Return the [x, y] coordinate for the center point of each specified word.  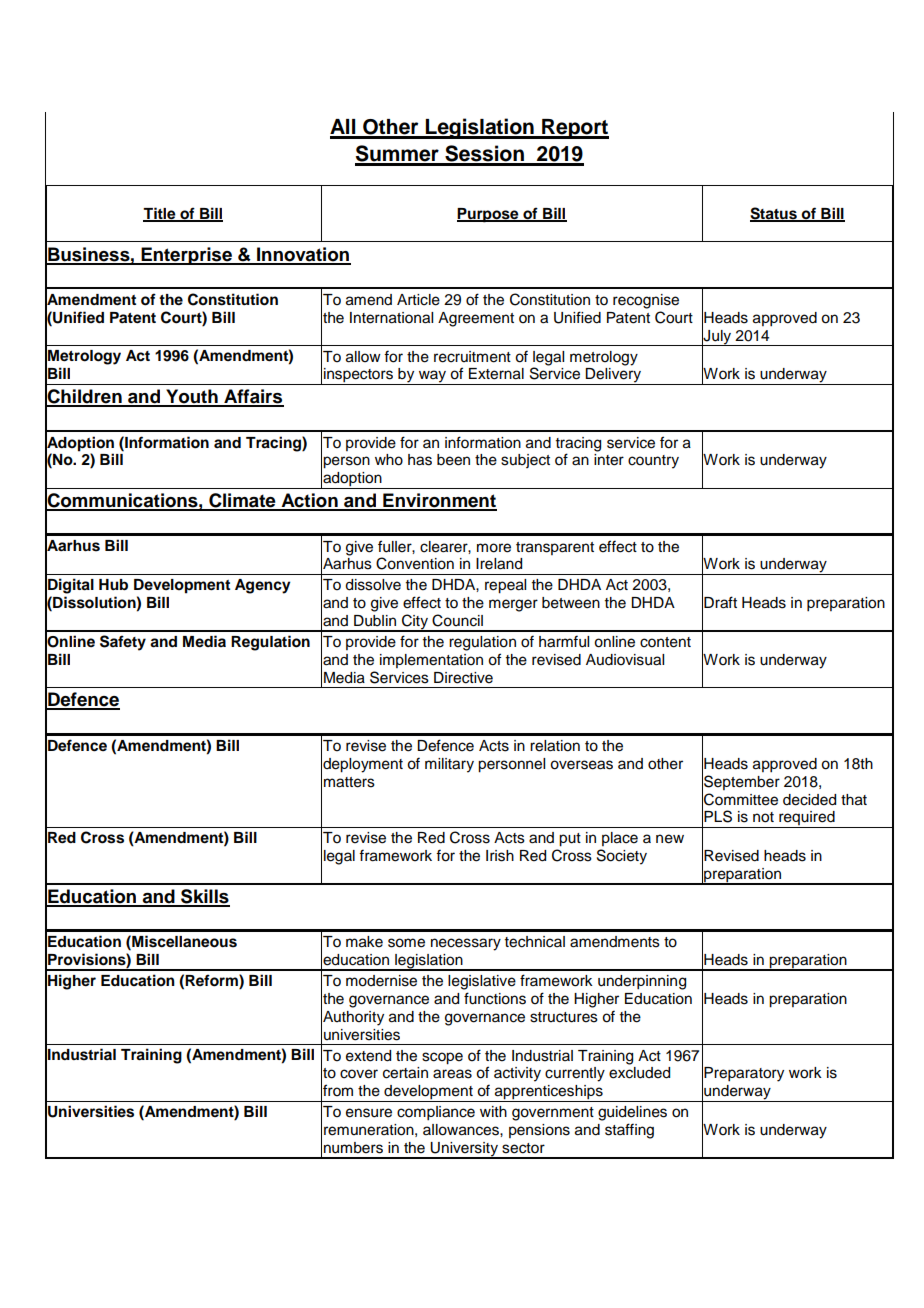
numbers [353, 1148]
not [763, 817]
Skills [204, 897]
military [449, 765]
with [493, 1111]
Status [774, 214]
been [453, 460]
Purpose [489, 215]
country [653, 462]
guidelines [632, 1113]
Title [160, 214]
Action [309, 501]
